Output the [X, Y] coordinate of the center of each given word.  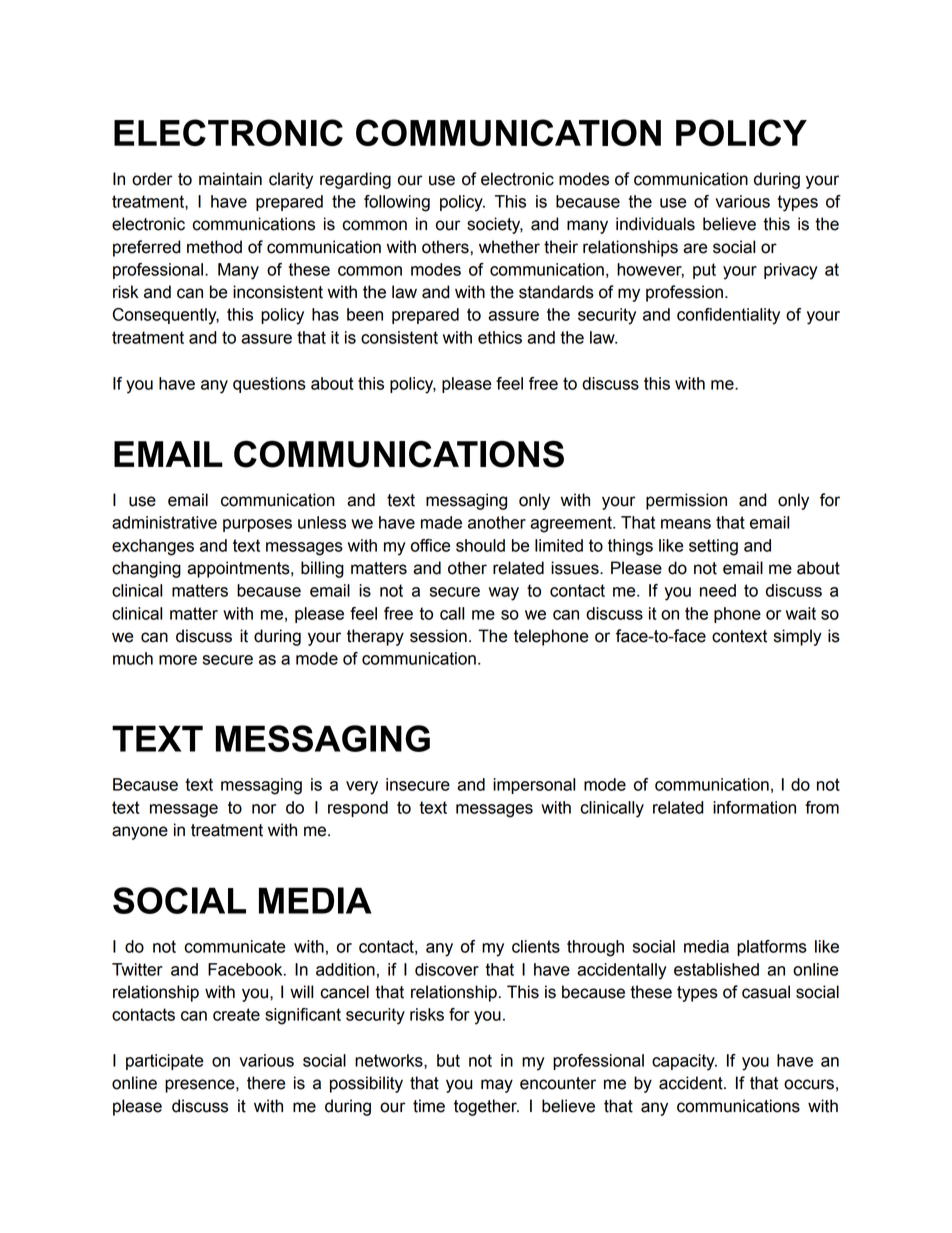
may [497, 1086]
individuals [655, 224]
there [266, 1083]
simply [798, 637]
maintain [230, 179]
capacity [684, 1062]
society [495, 225]
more [178, 660]
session [438, 636]
